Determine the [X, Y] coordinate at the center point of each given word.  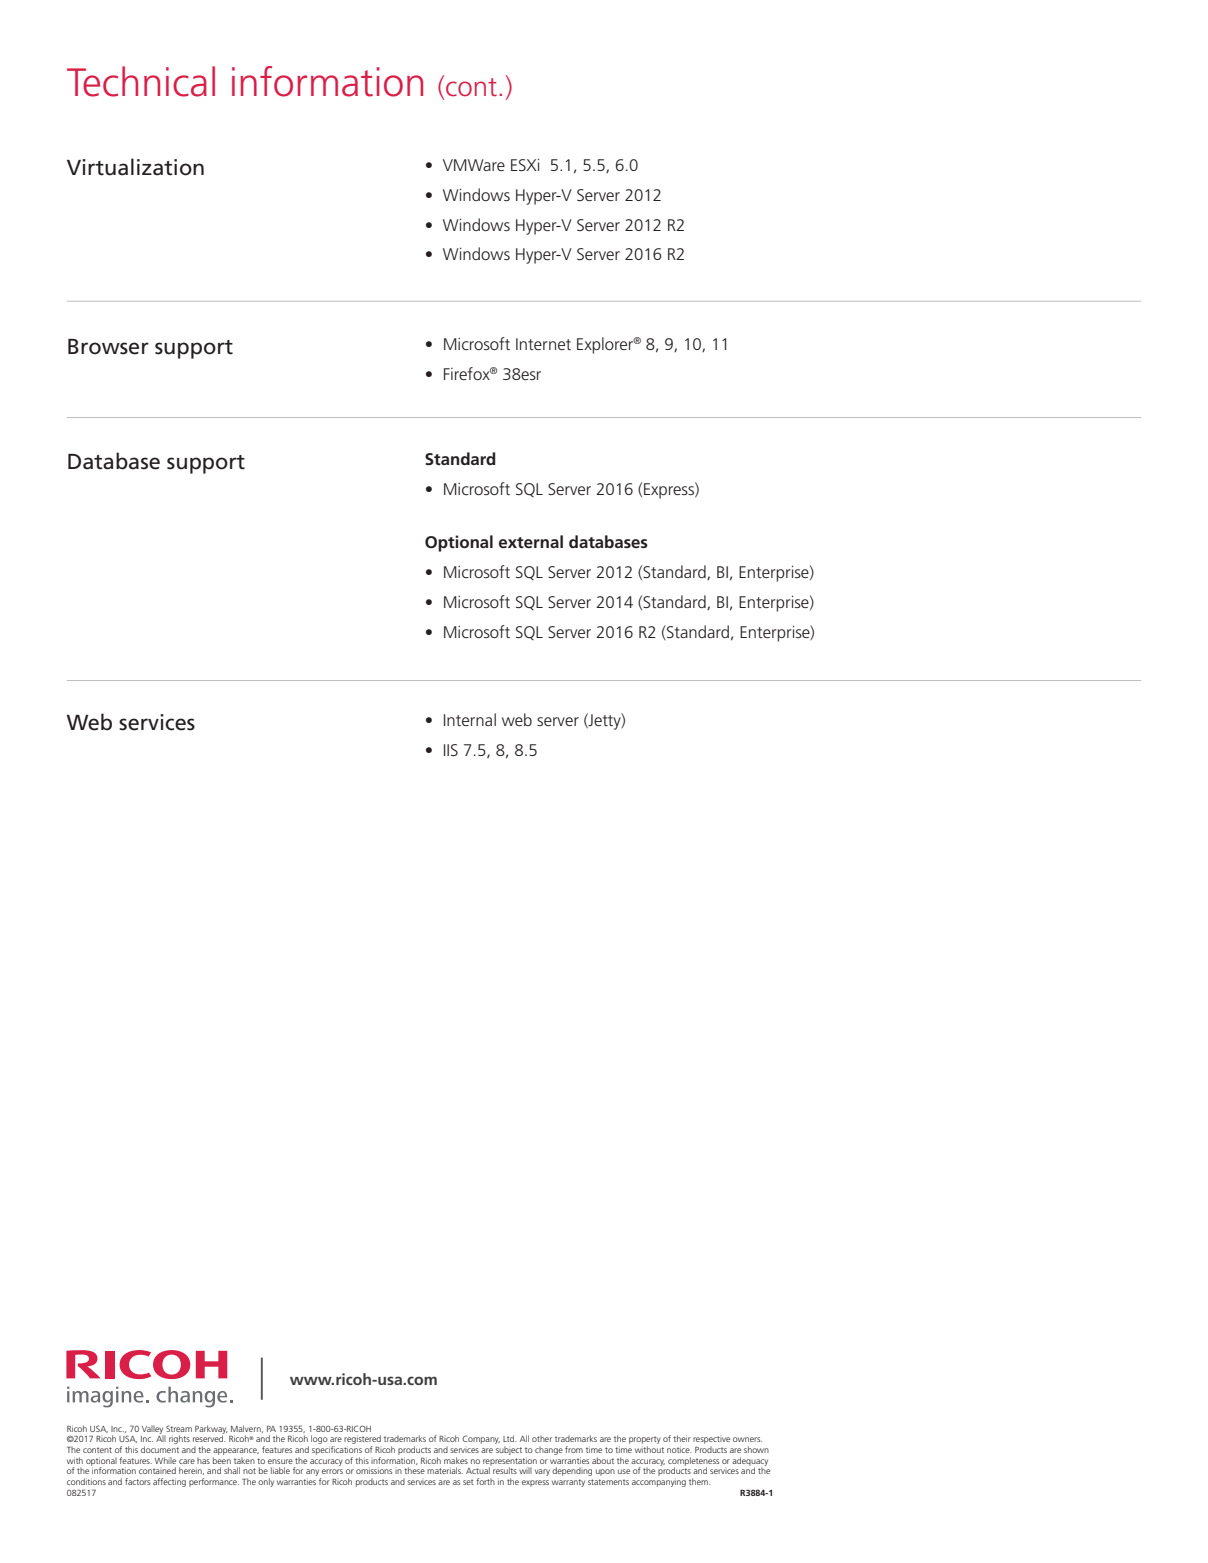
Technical [141, 81]
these [414, 1470]
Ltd [510, 1438]
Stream [179, 1428]
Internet [543, 344]
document [160, 1449]
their [682, 1438]
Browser [108, 347]
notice [679, 1449]
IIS [451, 750]
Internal [470, 719]
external [531, 541]
